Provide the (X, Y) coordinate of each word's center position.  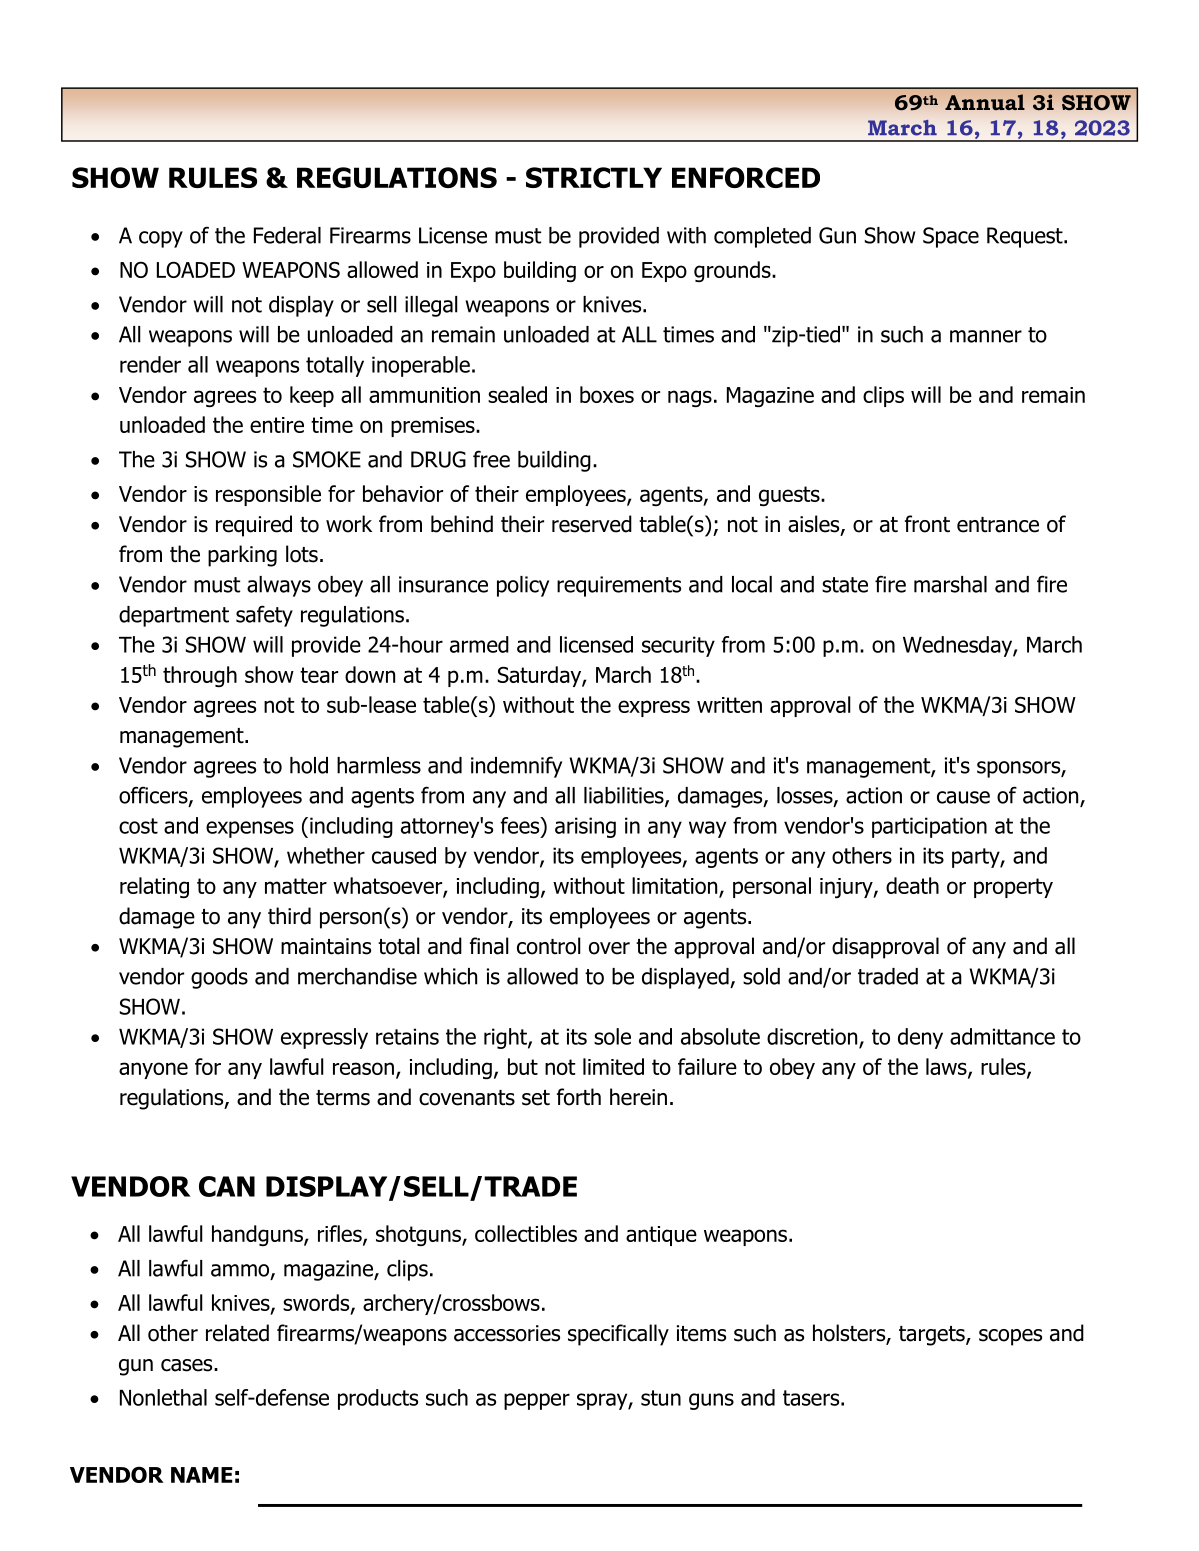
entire (277, 425)
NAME (202, 1475)
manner (986, 336)
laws (947, 1067)
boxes (607, 394)
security (678, 646)
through (200, 676)
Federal (287, 235)
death (912, 885)
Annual (985, 102)
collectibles (526, 1233)
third (289, 916)
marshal (950, 584)
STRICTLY (594, 177)
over (609, 948)
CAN (227, 1186)
